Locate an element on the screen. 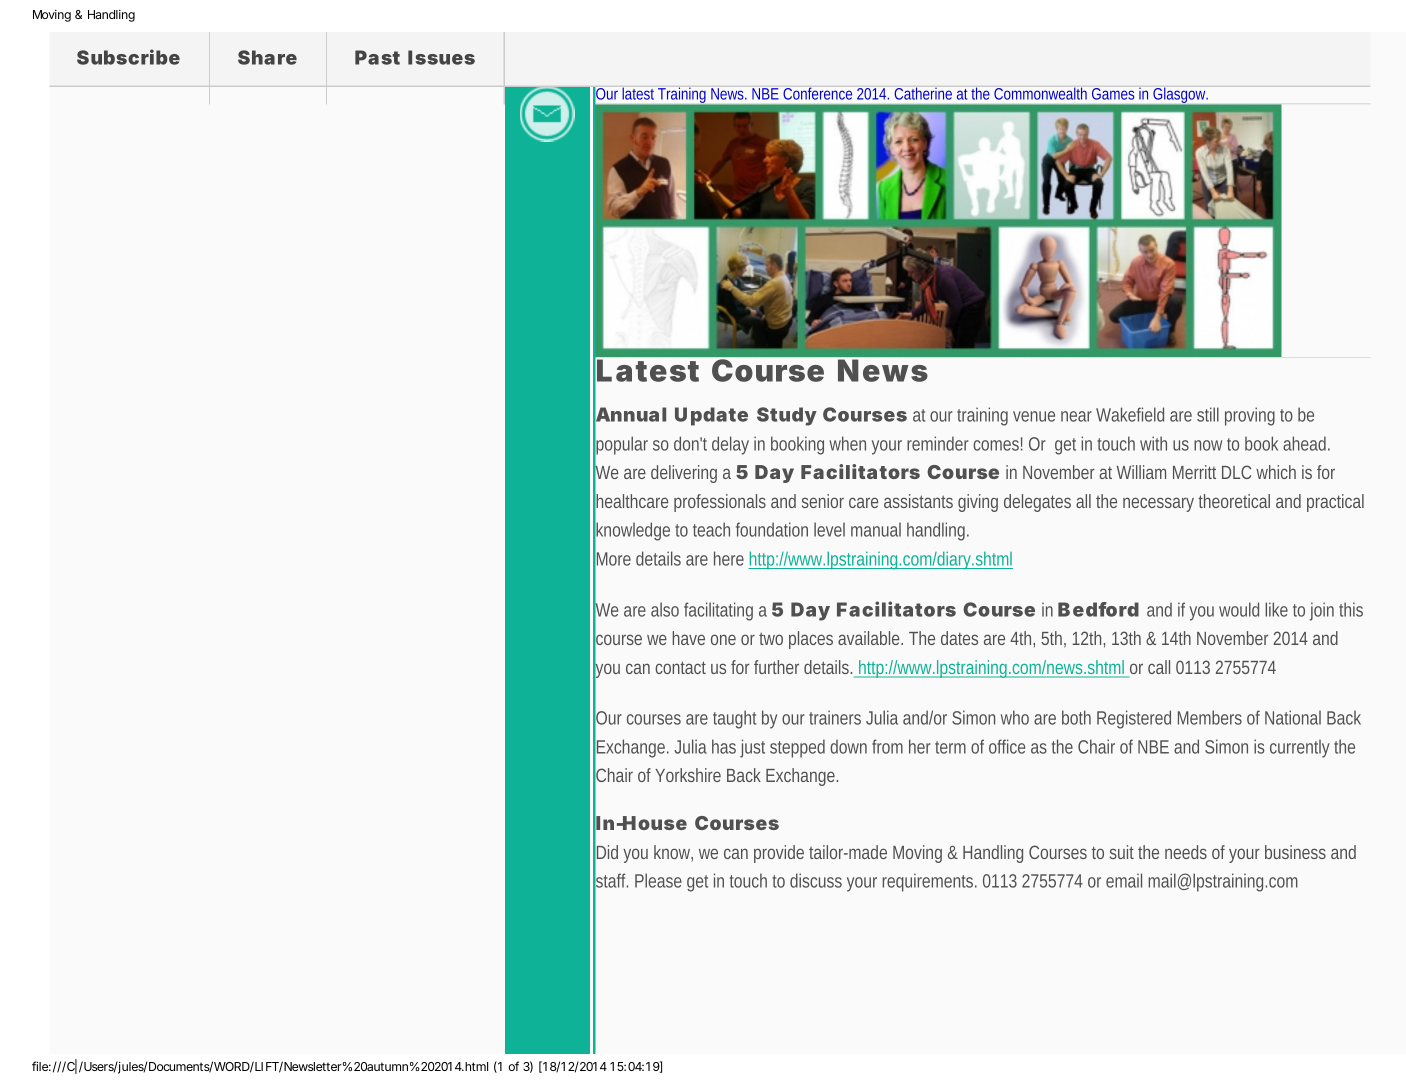  also is located at coordinates (665, 609).
